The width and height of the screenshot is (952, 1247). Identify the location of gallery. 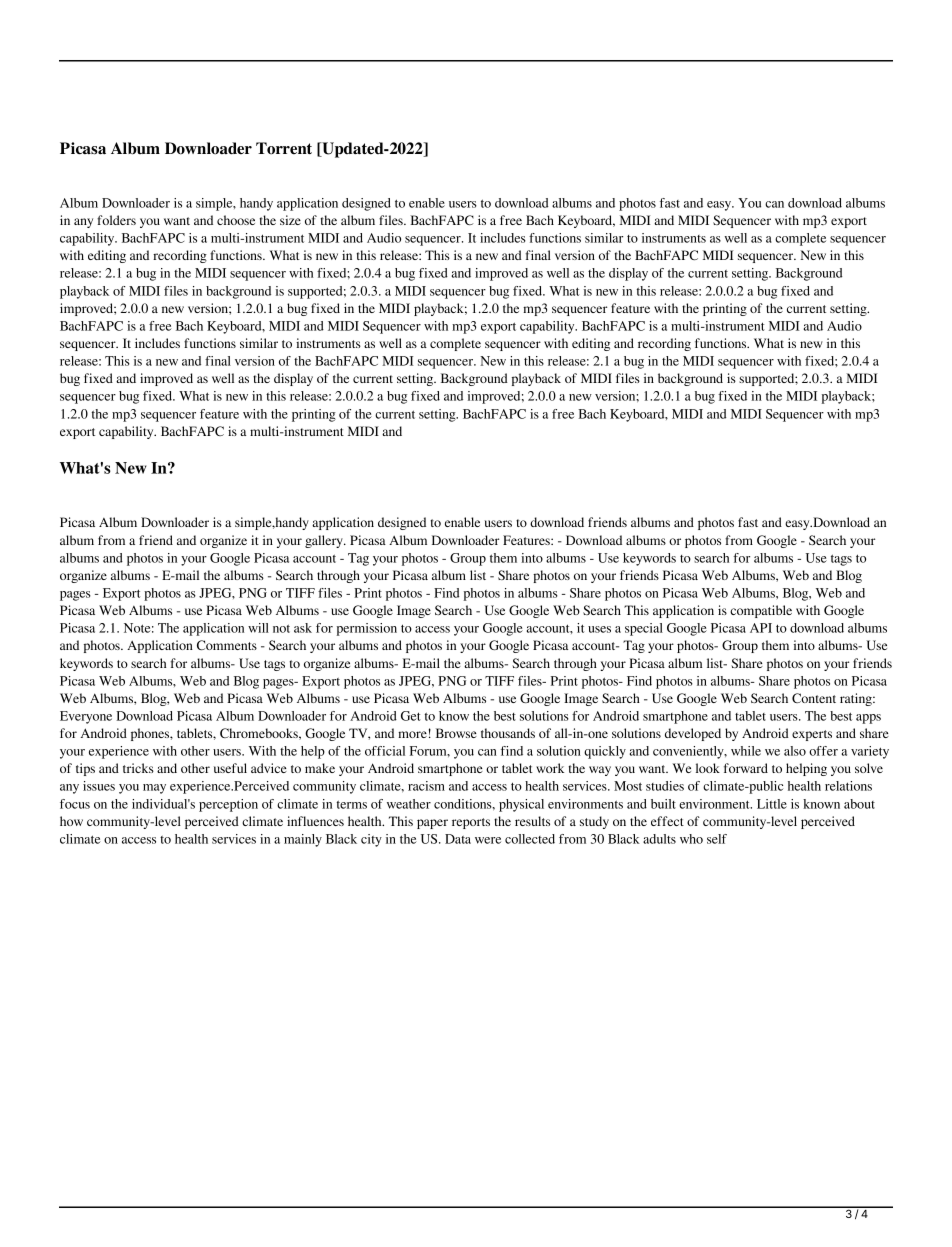
(325, 541).
